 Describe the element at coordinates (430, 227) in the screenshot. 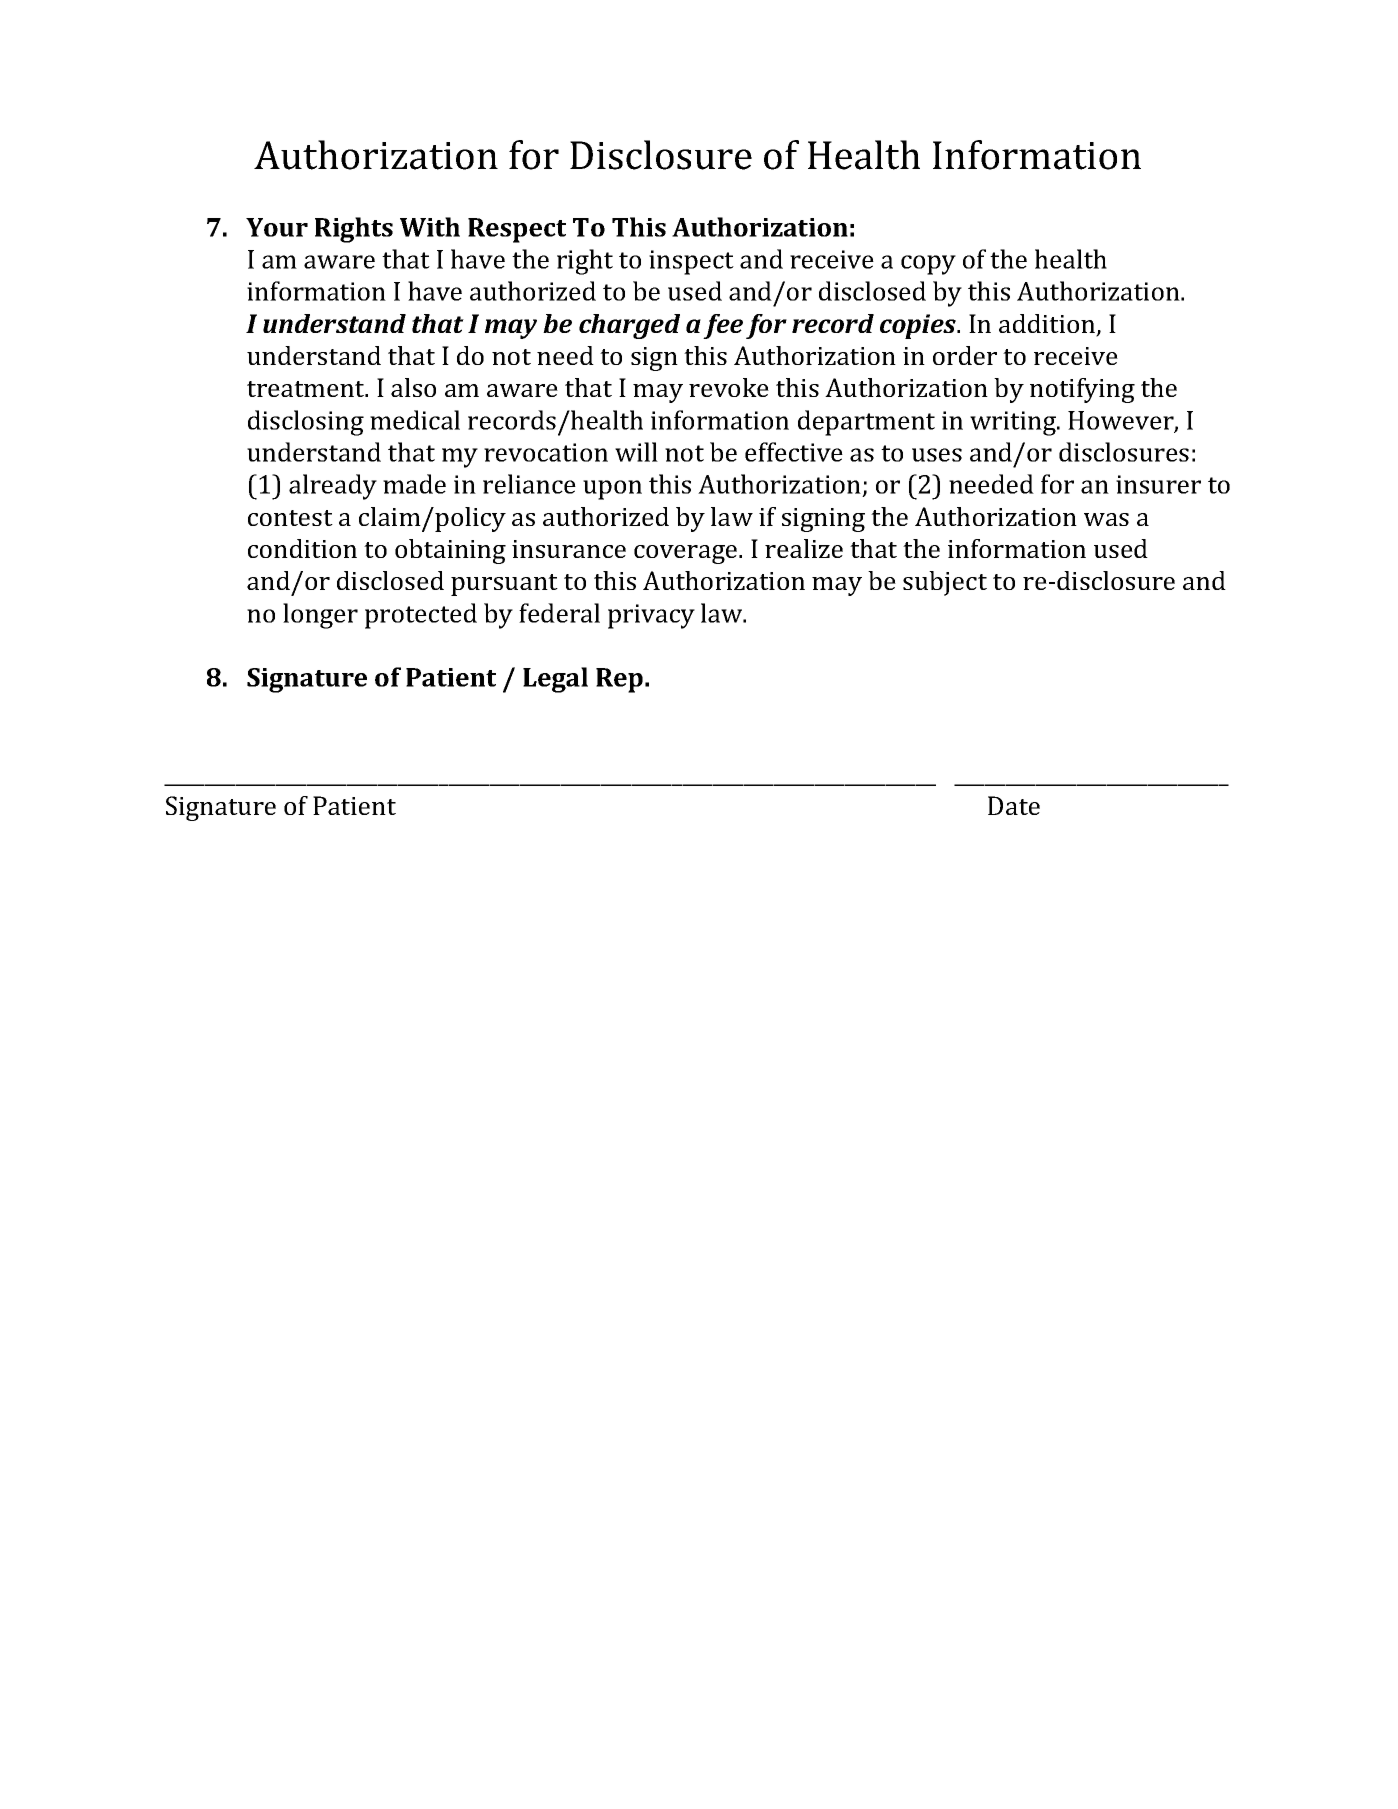

I see `With` at that location.
